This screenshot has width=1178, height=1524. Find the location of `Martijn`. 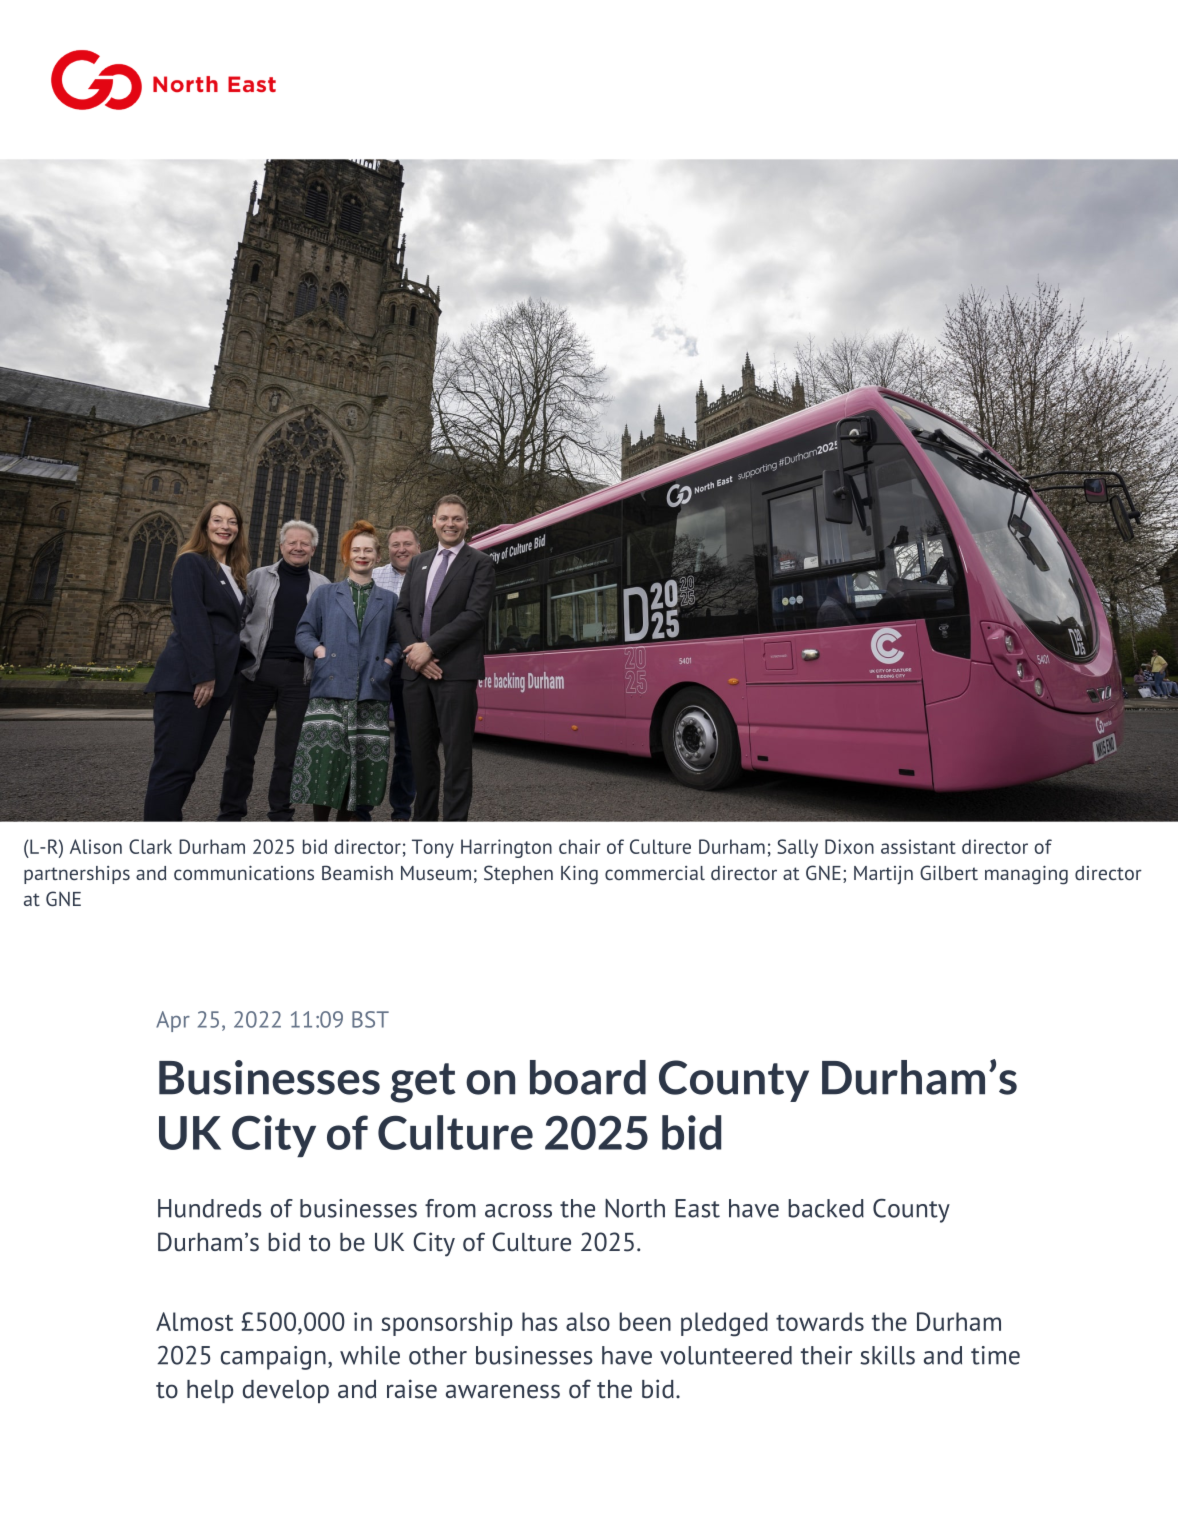

Martijn is located at coordinates (883, 875).
